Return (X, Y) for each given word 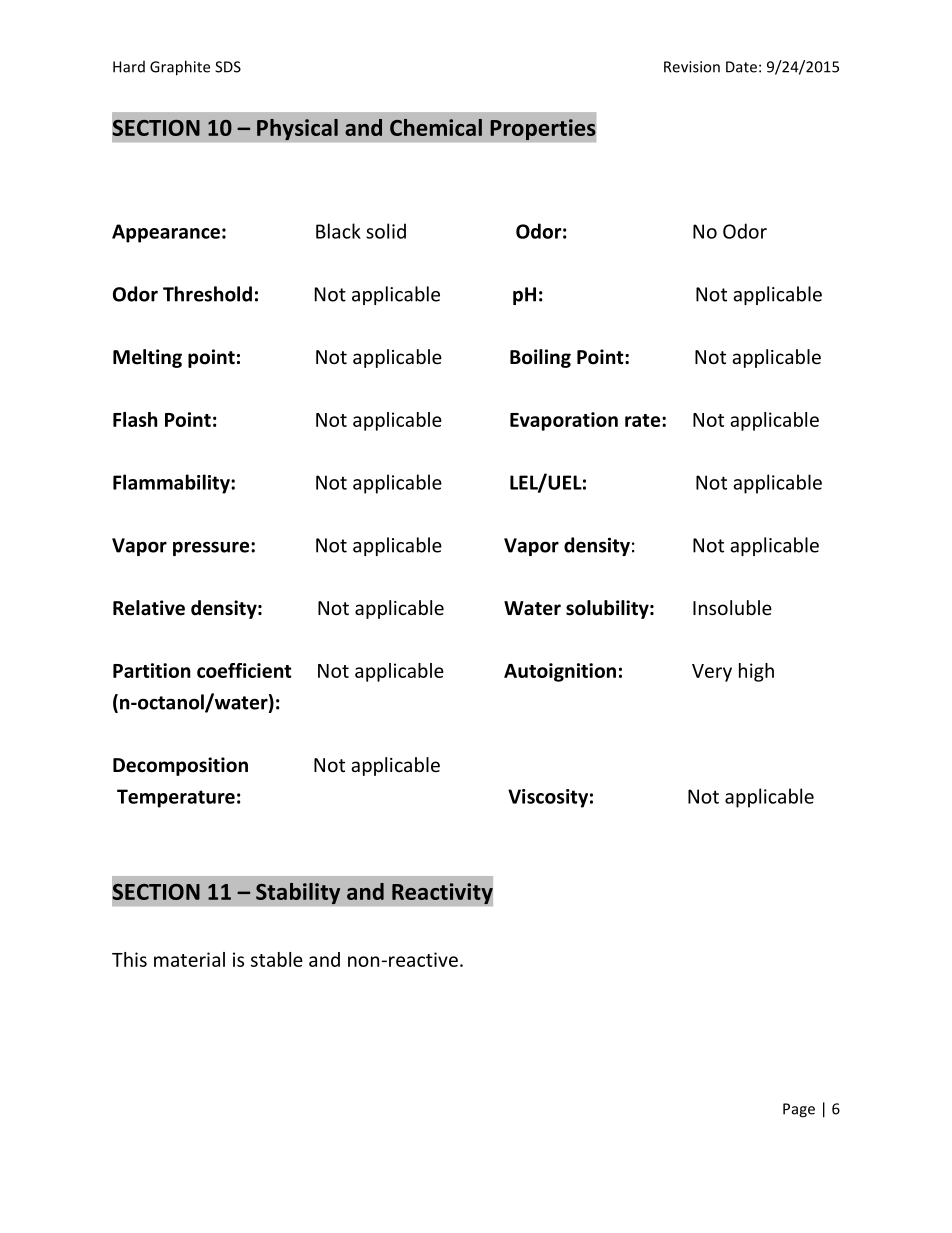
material (189, 959)
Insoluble (732, 607)
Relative (149, 608)
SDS (228, 67)
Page (799, 1110)
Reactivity (442, 894)
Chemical (436, 127)
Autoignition (560, 672)
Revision (692, 67)
